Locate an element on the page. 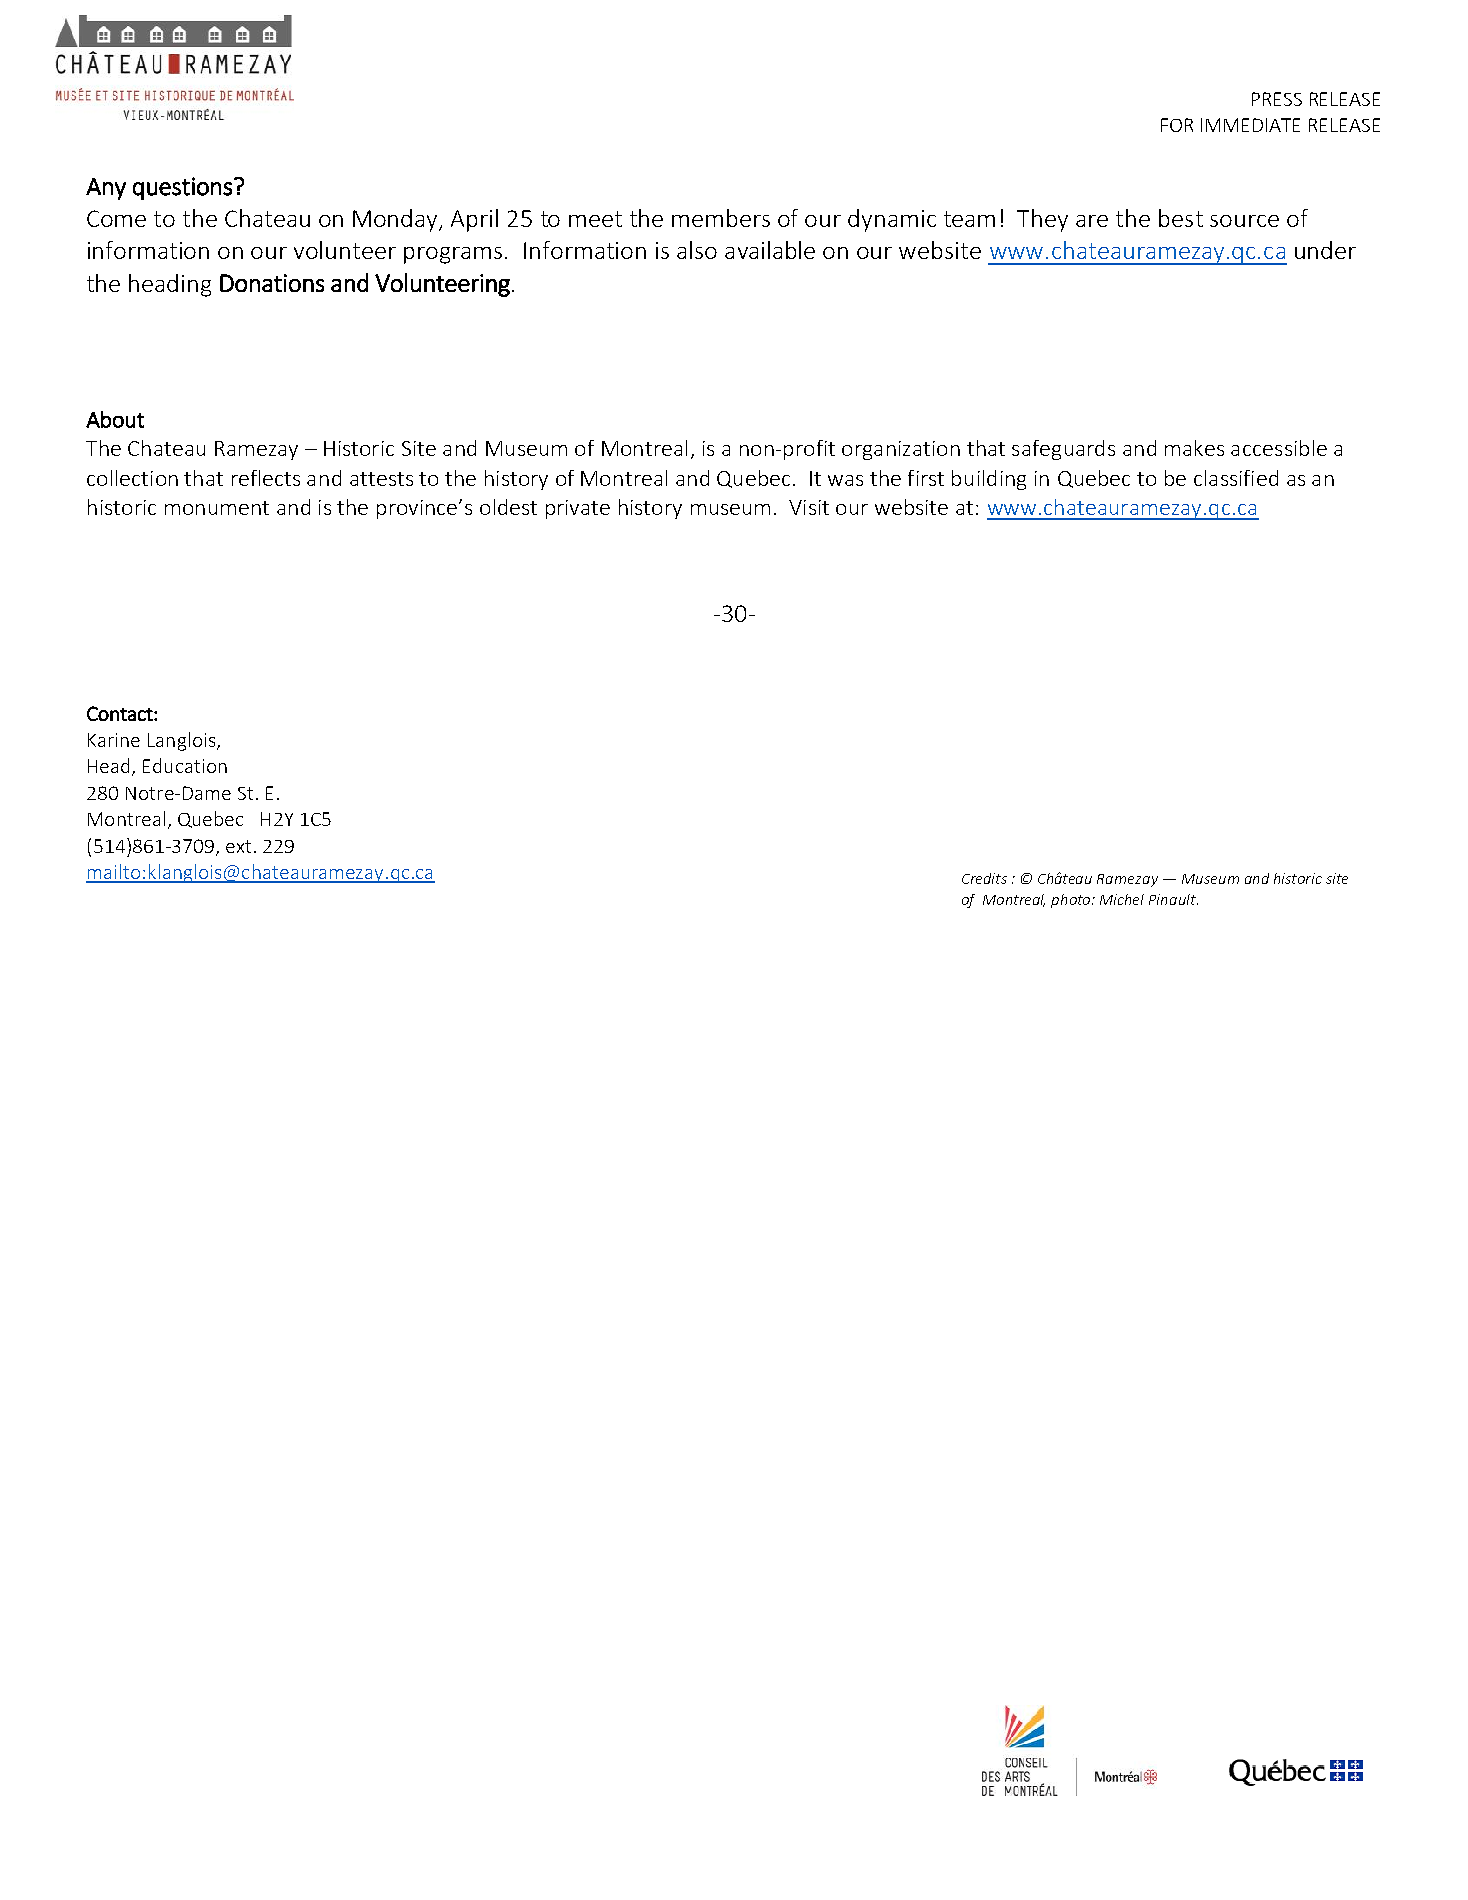 Image resolution: width=1468 pixels, height=1900 pixels. IMMEDIATE is located at coordinates (1250, 125).
